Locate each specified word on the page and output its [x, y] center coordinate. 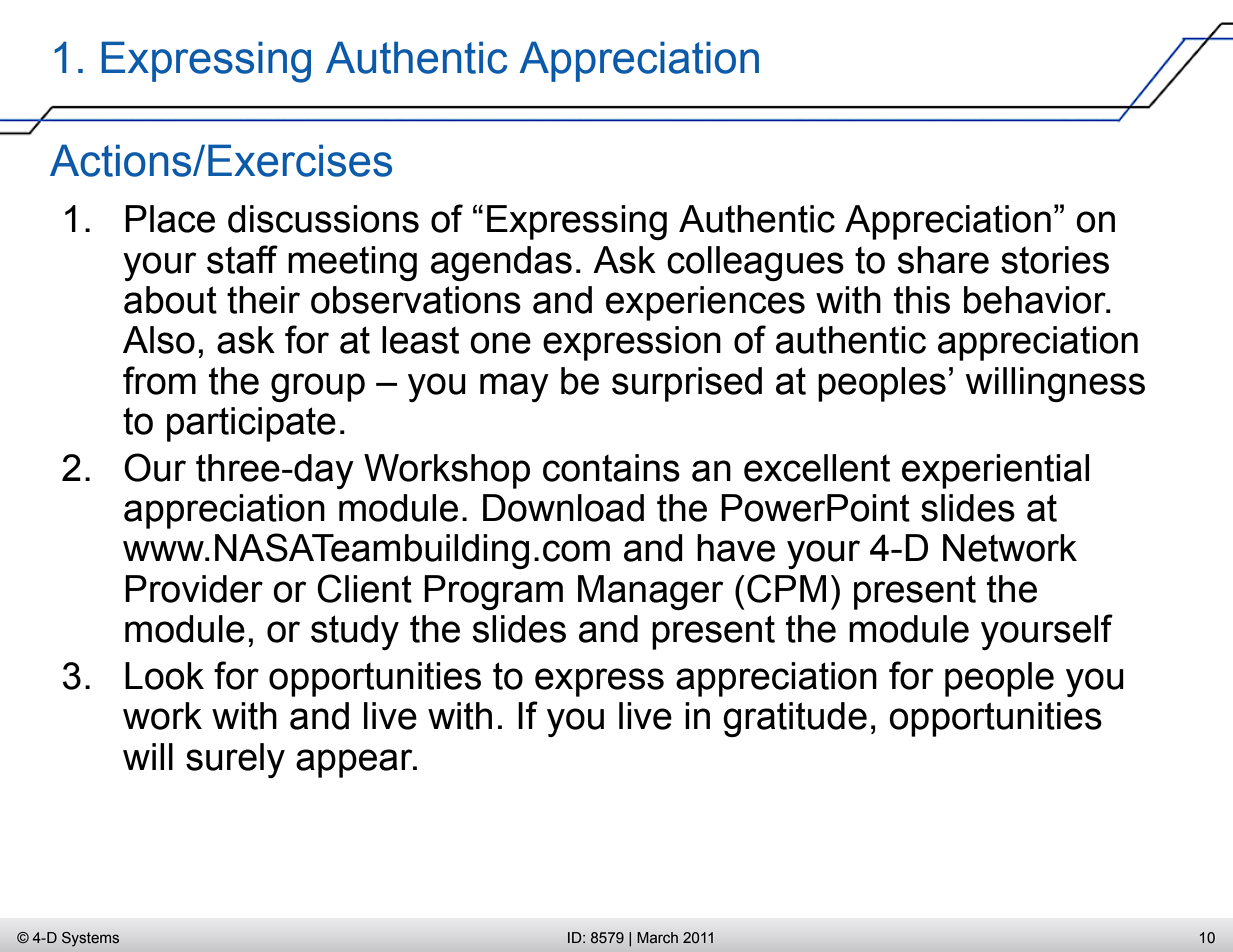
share [943, 260]
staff [242, 259]
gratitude [795, 719]
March [657, 938]
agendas [501, 263]
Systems [90, 939]
